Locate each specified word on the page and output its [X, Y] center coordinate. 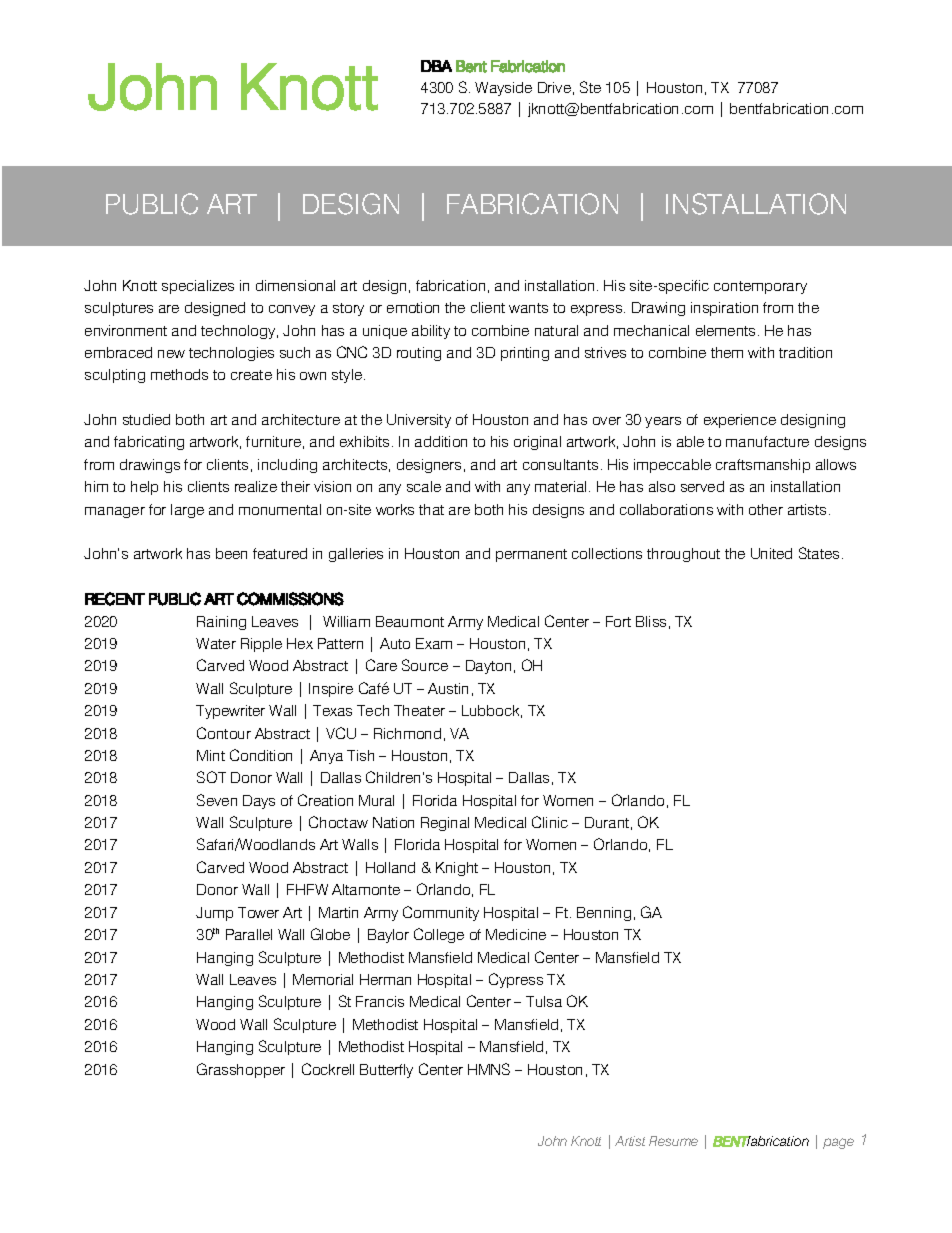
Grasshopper [241, 1070]
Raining [221, 623]
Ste [590, 87]
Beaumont [410, 621]
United [771, 553]
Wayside [503, 89]
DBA [436, 66]
